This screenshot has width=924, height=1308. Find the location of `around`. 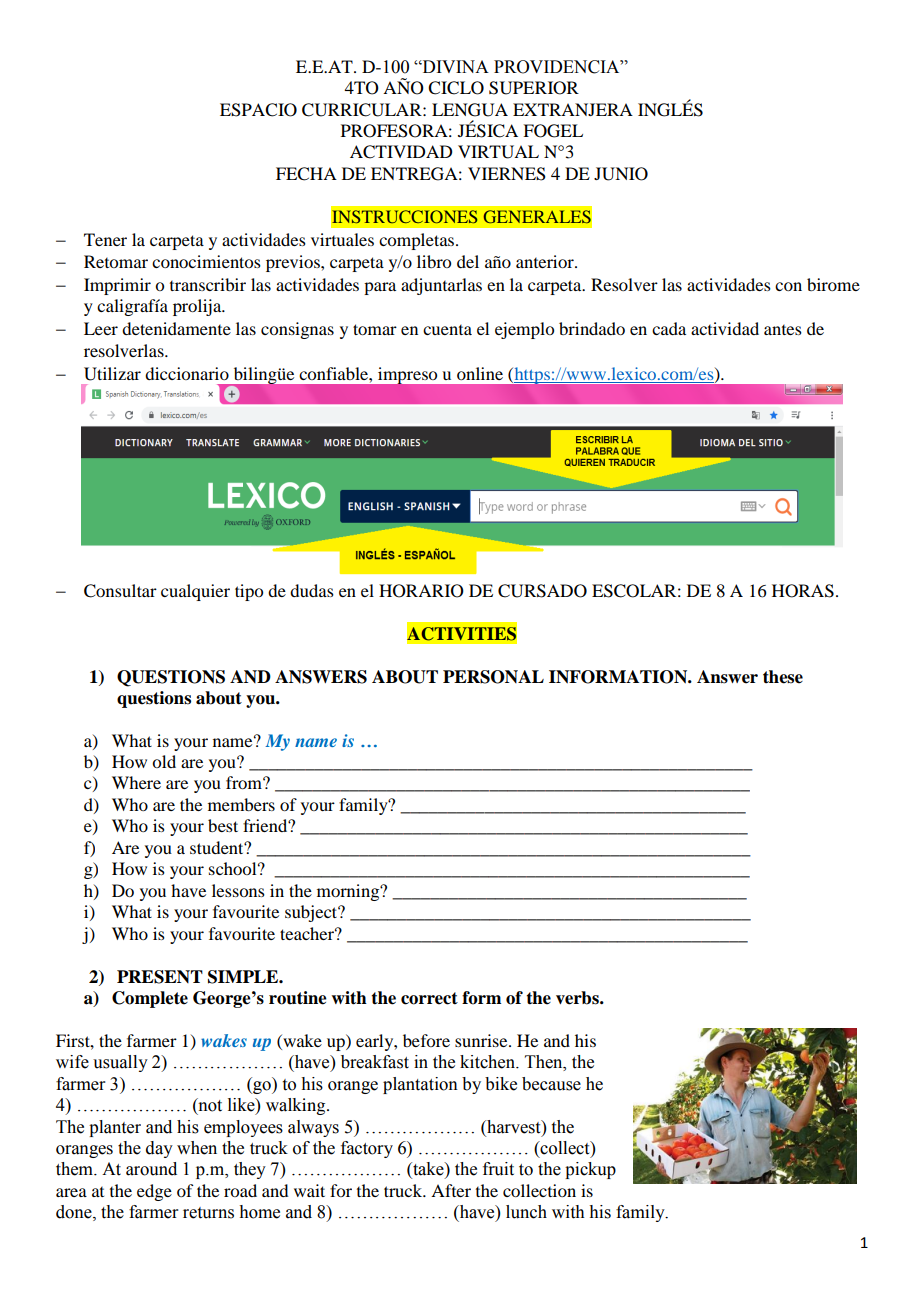

around is located at coordinates (151, 1169).
